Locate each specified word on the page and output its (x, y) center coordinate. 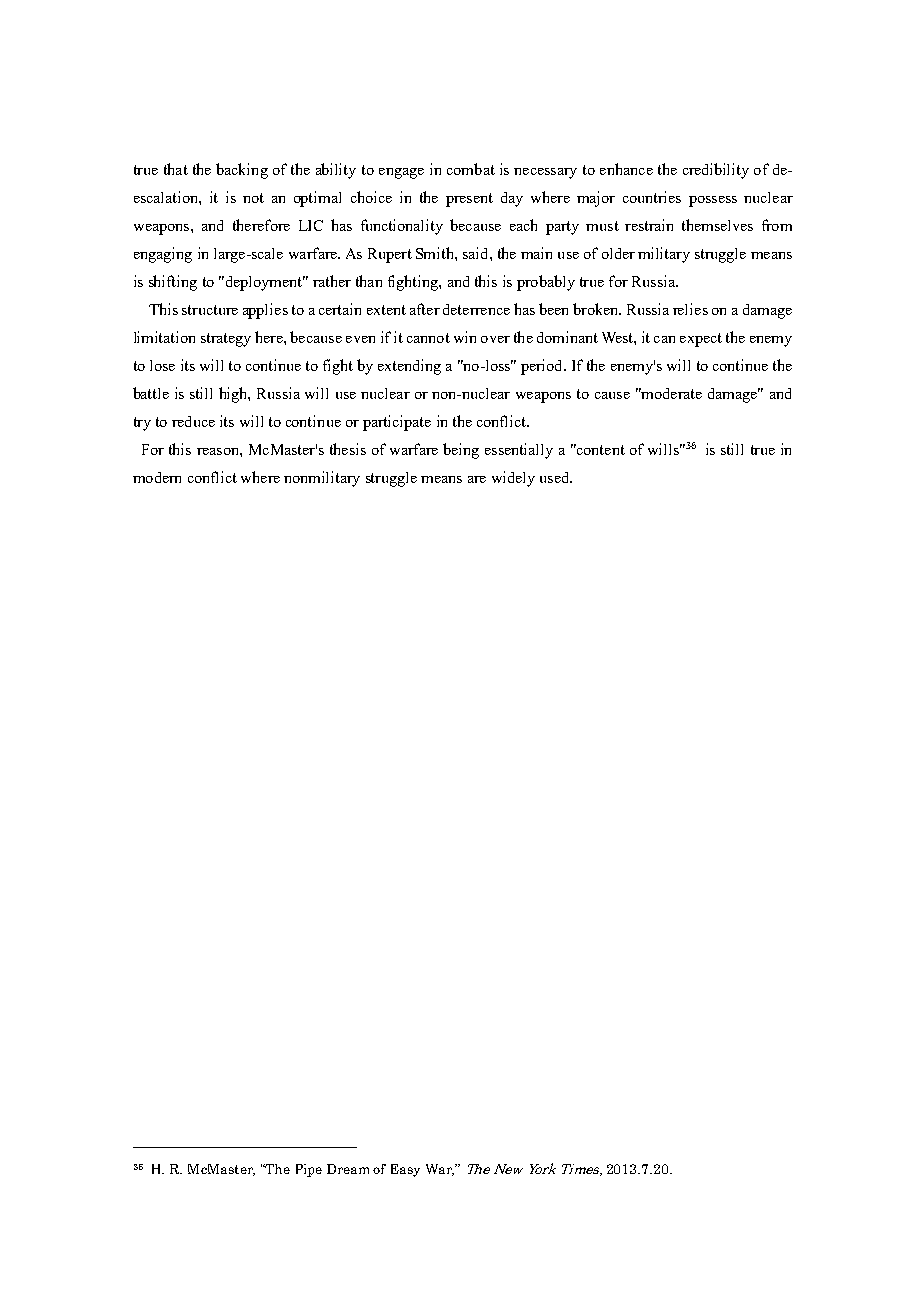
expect (701, 340)
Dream (348, 1169)
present (469, 200)
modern (157, 477)
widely (513, 479)
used (556, 477)
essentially (519, 451)
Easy (405, 1170)
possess (713, 201)
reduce (193, 421)
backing (242, 171)
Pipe (309, 1170)
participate (397, 423)
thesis (348, 449)
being (461, 451)
